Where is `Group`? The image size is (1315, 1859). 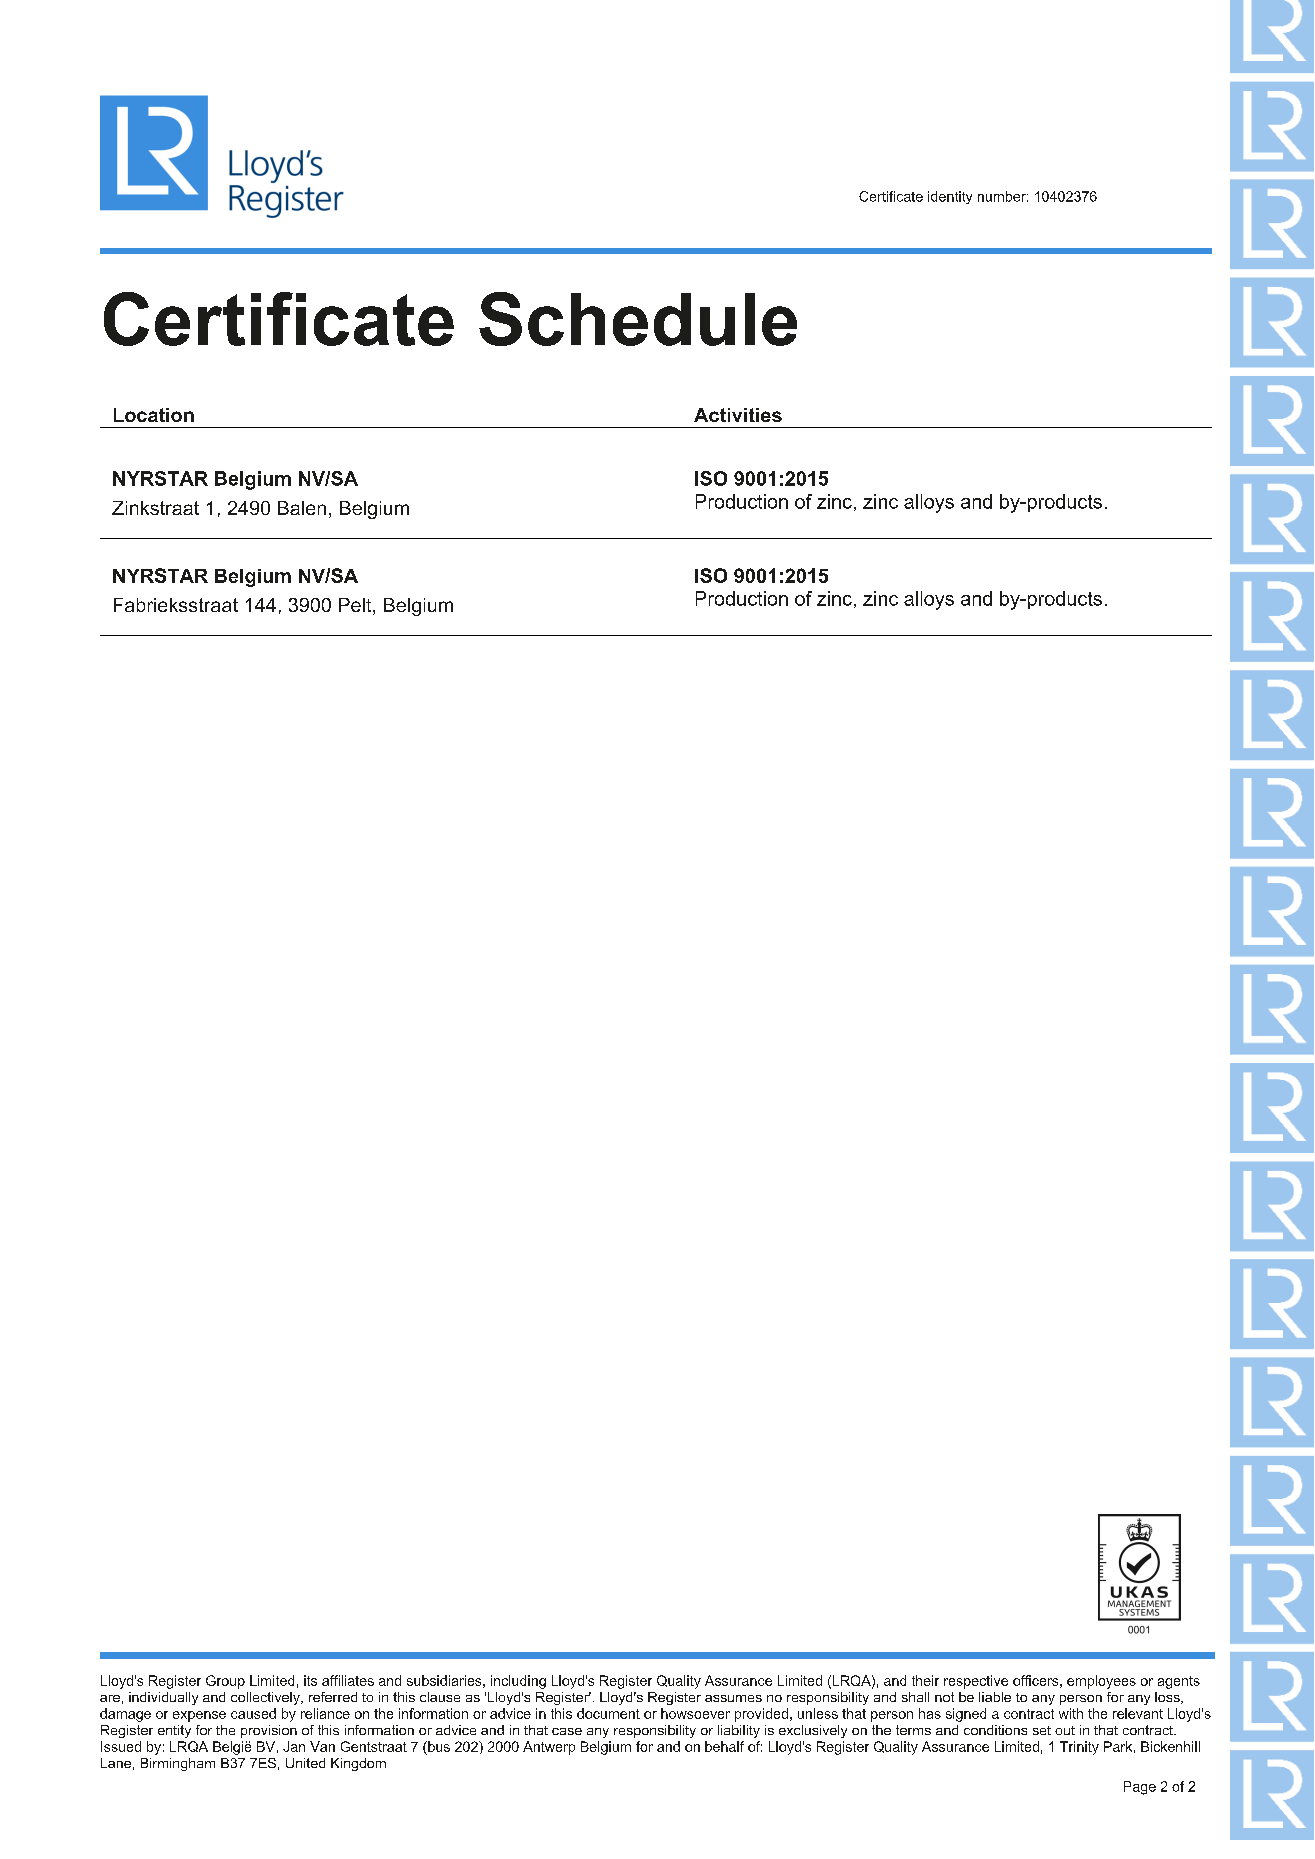 Group is located at coordinates (225, 1682).
